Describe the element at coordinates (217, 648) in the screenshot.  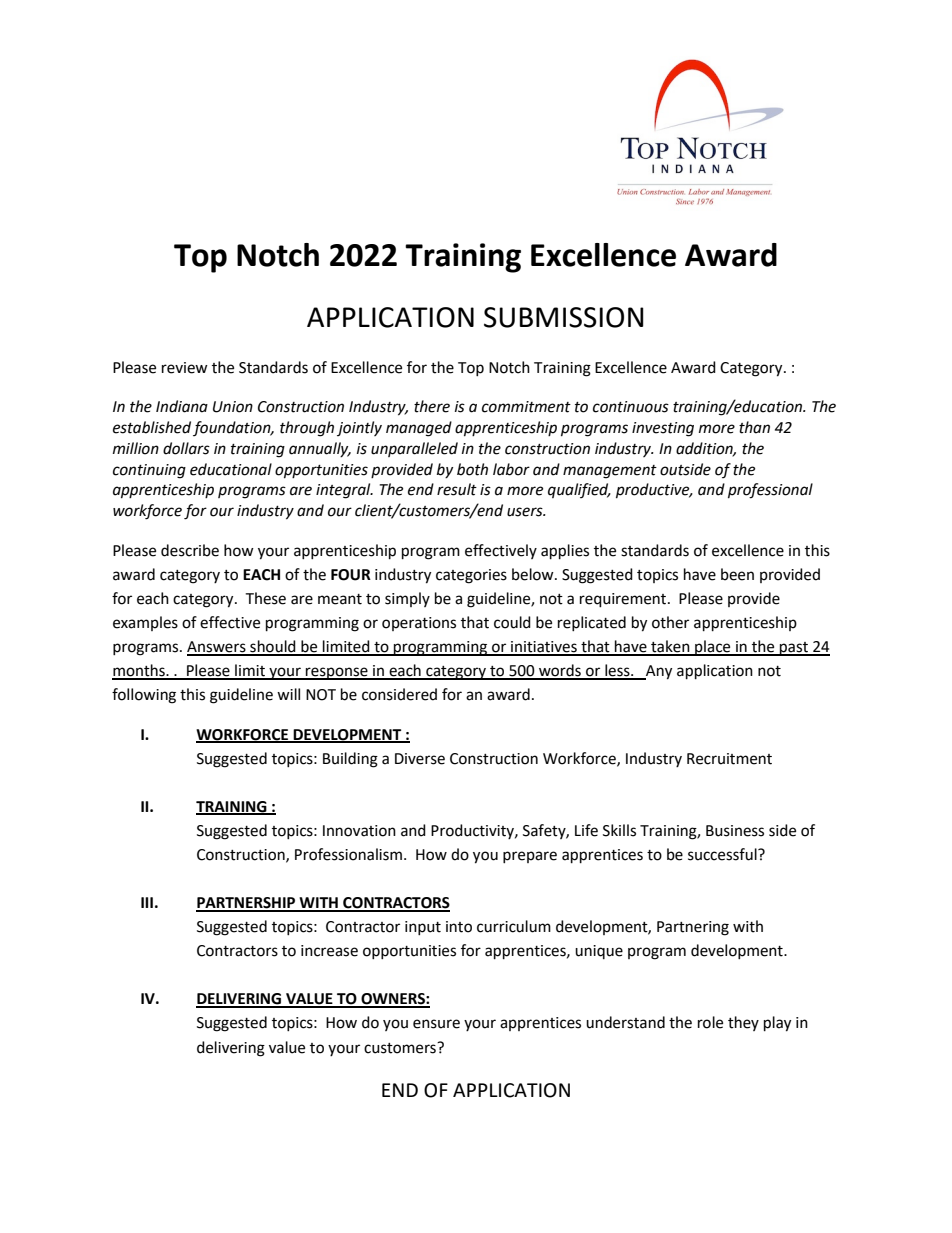
I see `Answers` at that location.
